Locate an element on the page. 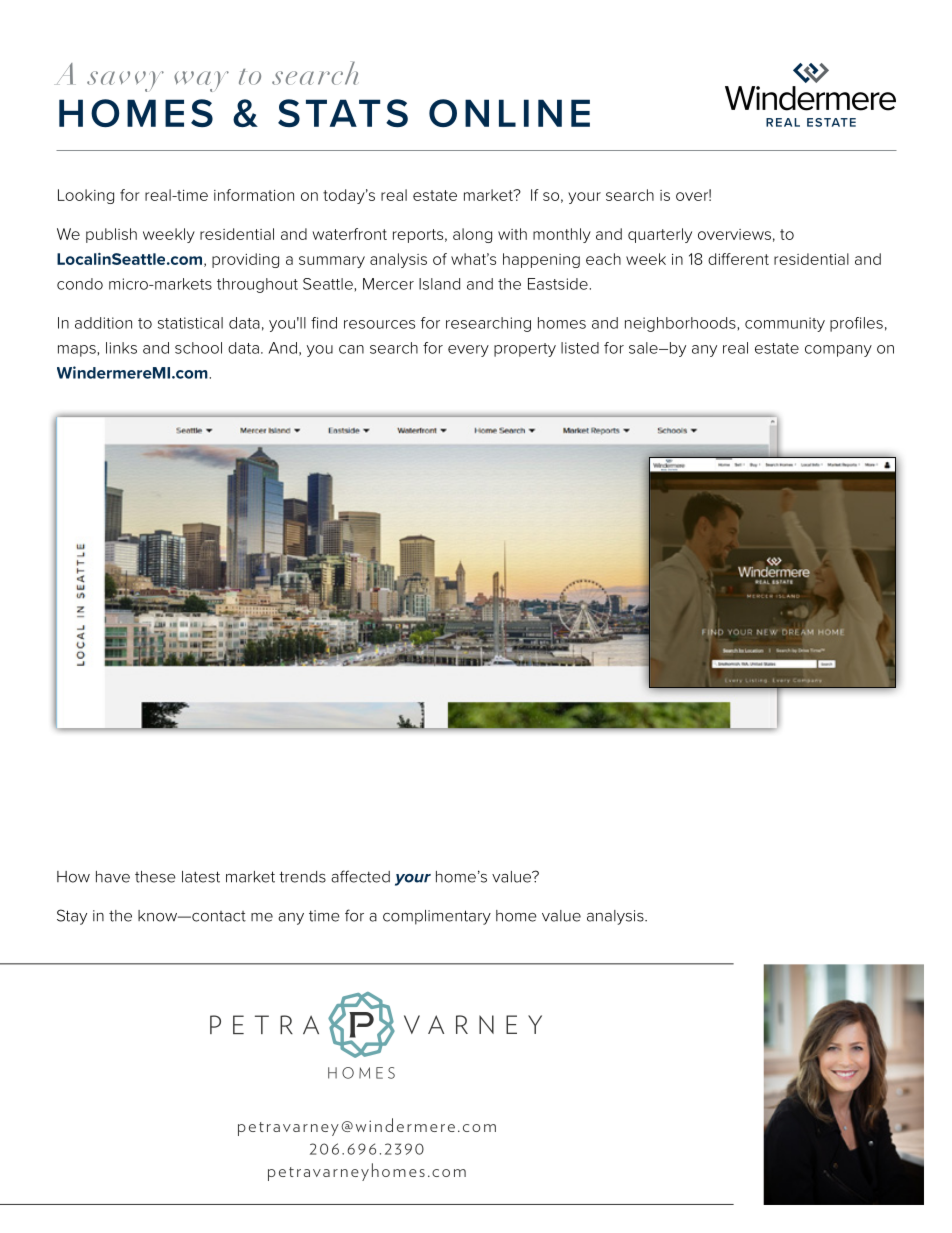  affected is located at coordinates (360, 876).
